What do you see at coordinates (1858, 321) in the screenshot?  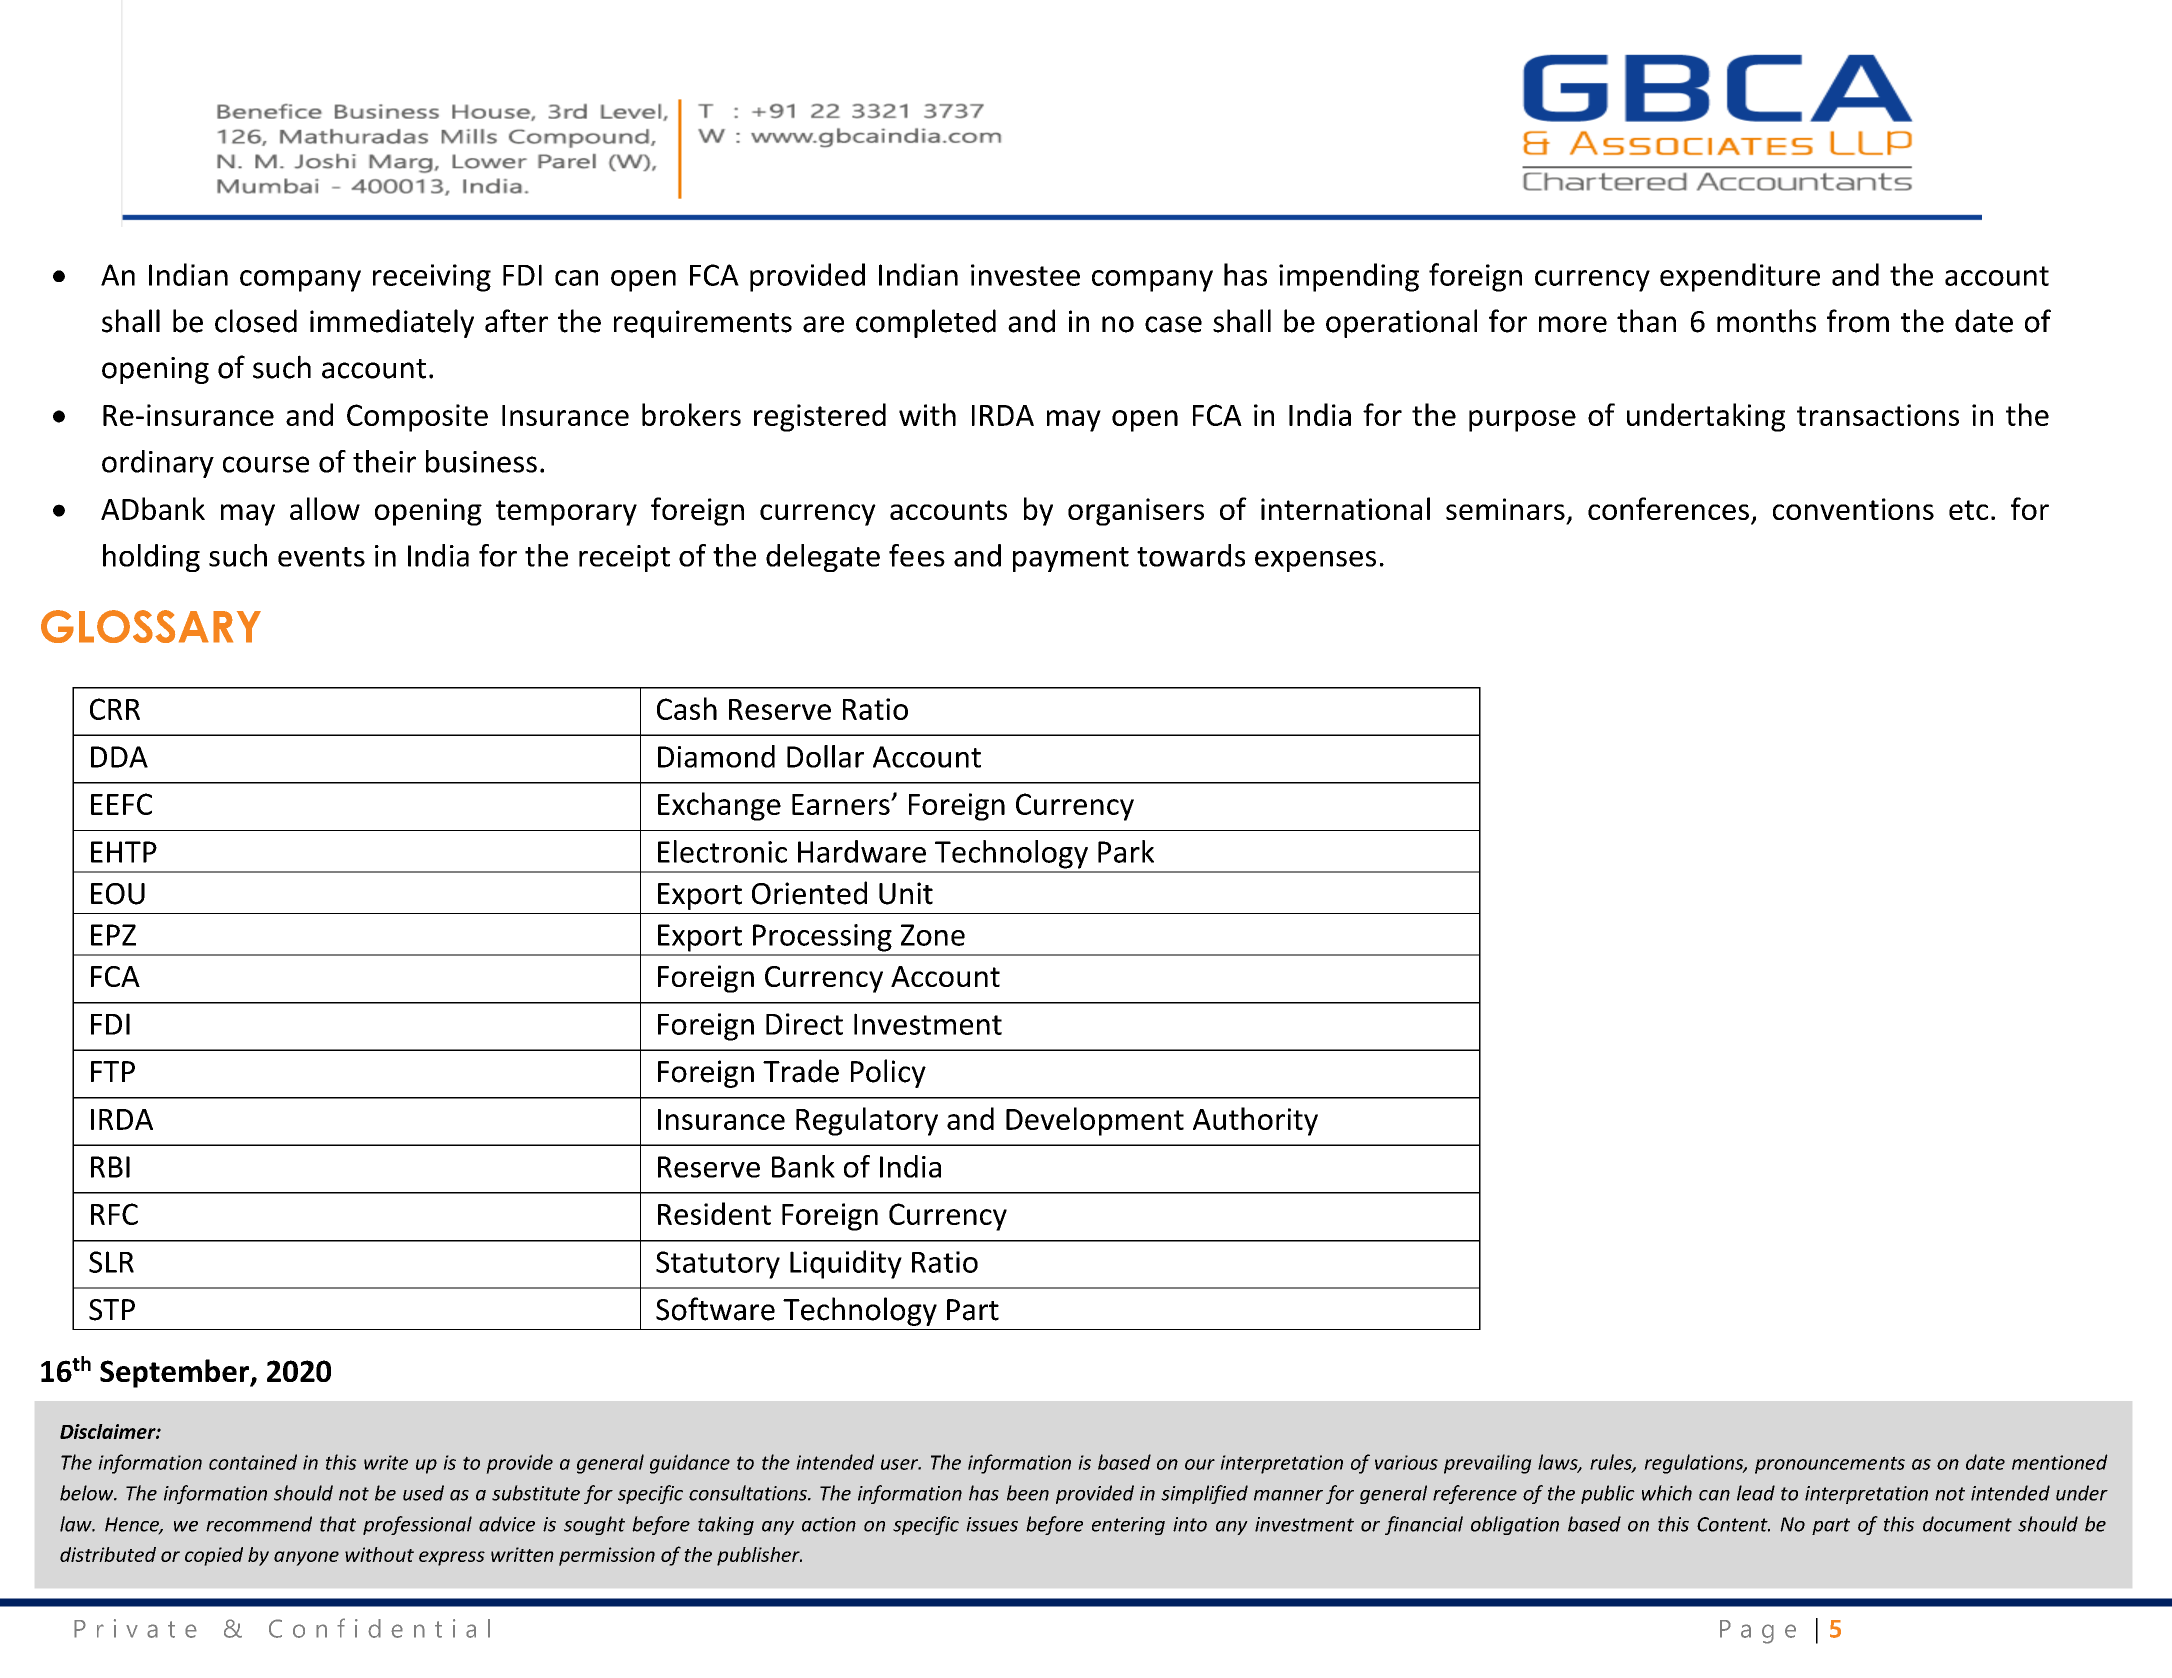 I see `from` at bounding box center [1858, 321].
